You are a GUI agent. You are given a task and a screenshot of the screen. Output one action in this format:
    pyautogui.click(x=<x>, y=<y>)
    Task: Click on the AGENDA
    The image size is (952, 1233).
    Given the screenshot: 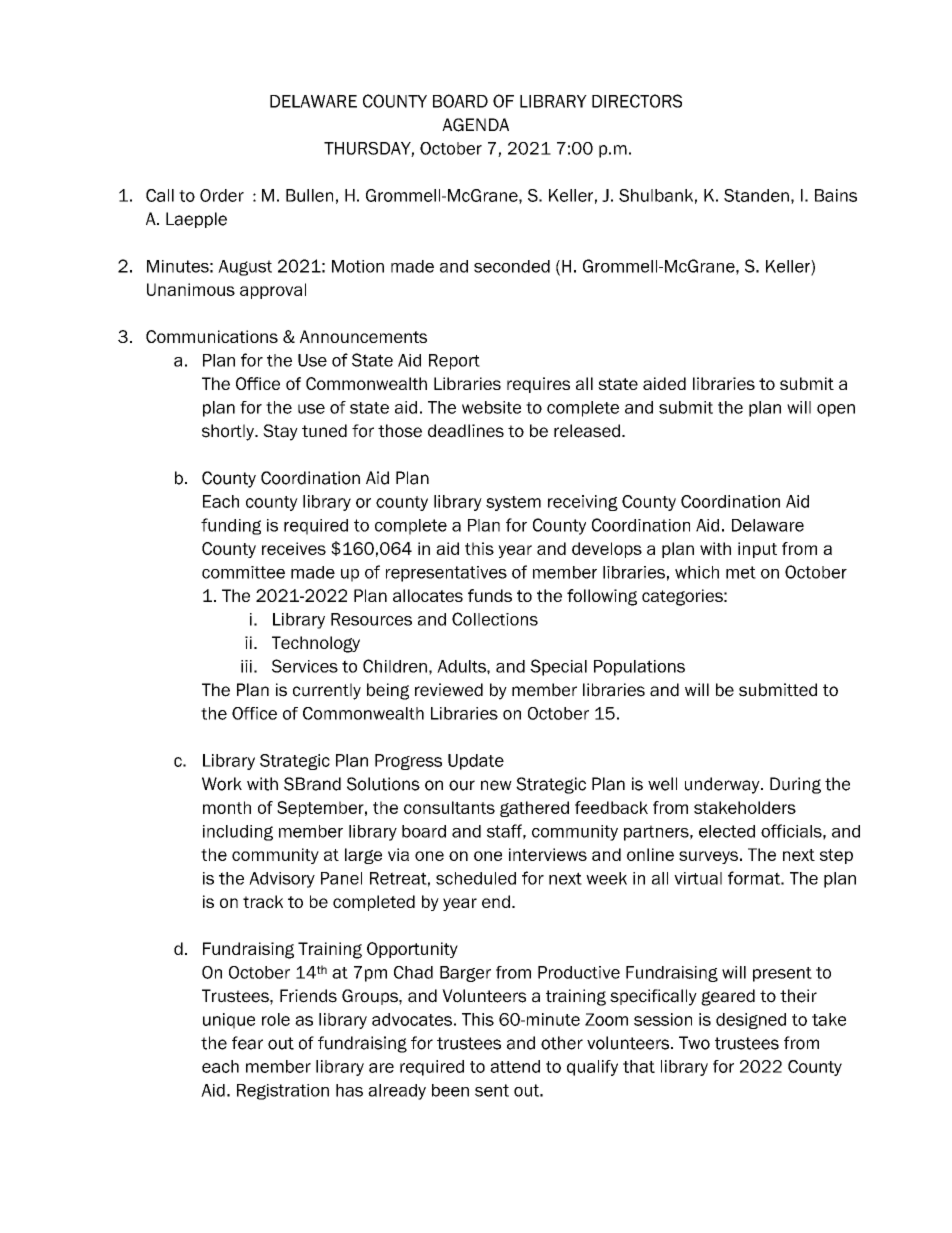 What is the action you would take?
    pyautogui.click(x=475, y=125)
